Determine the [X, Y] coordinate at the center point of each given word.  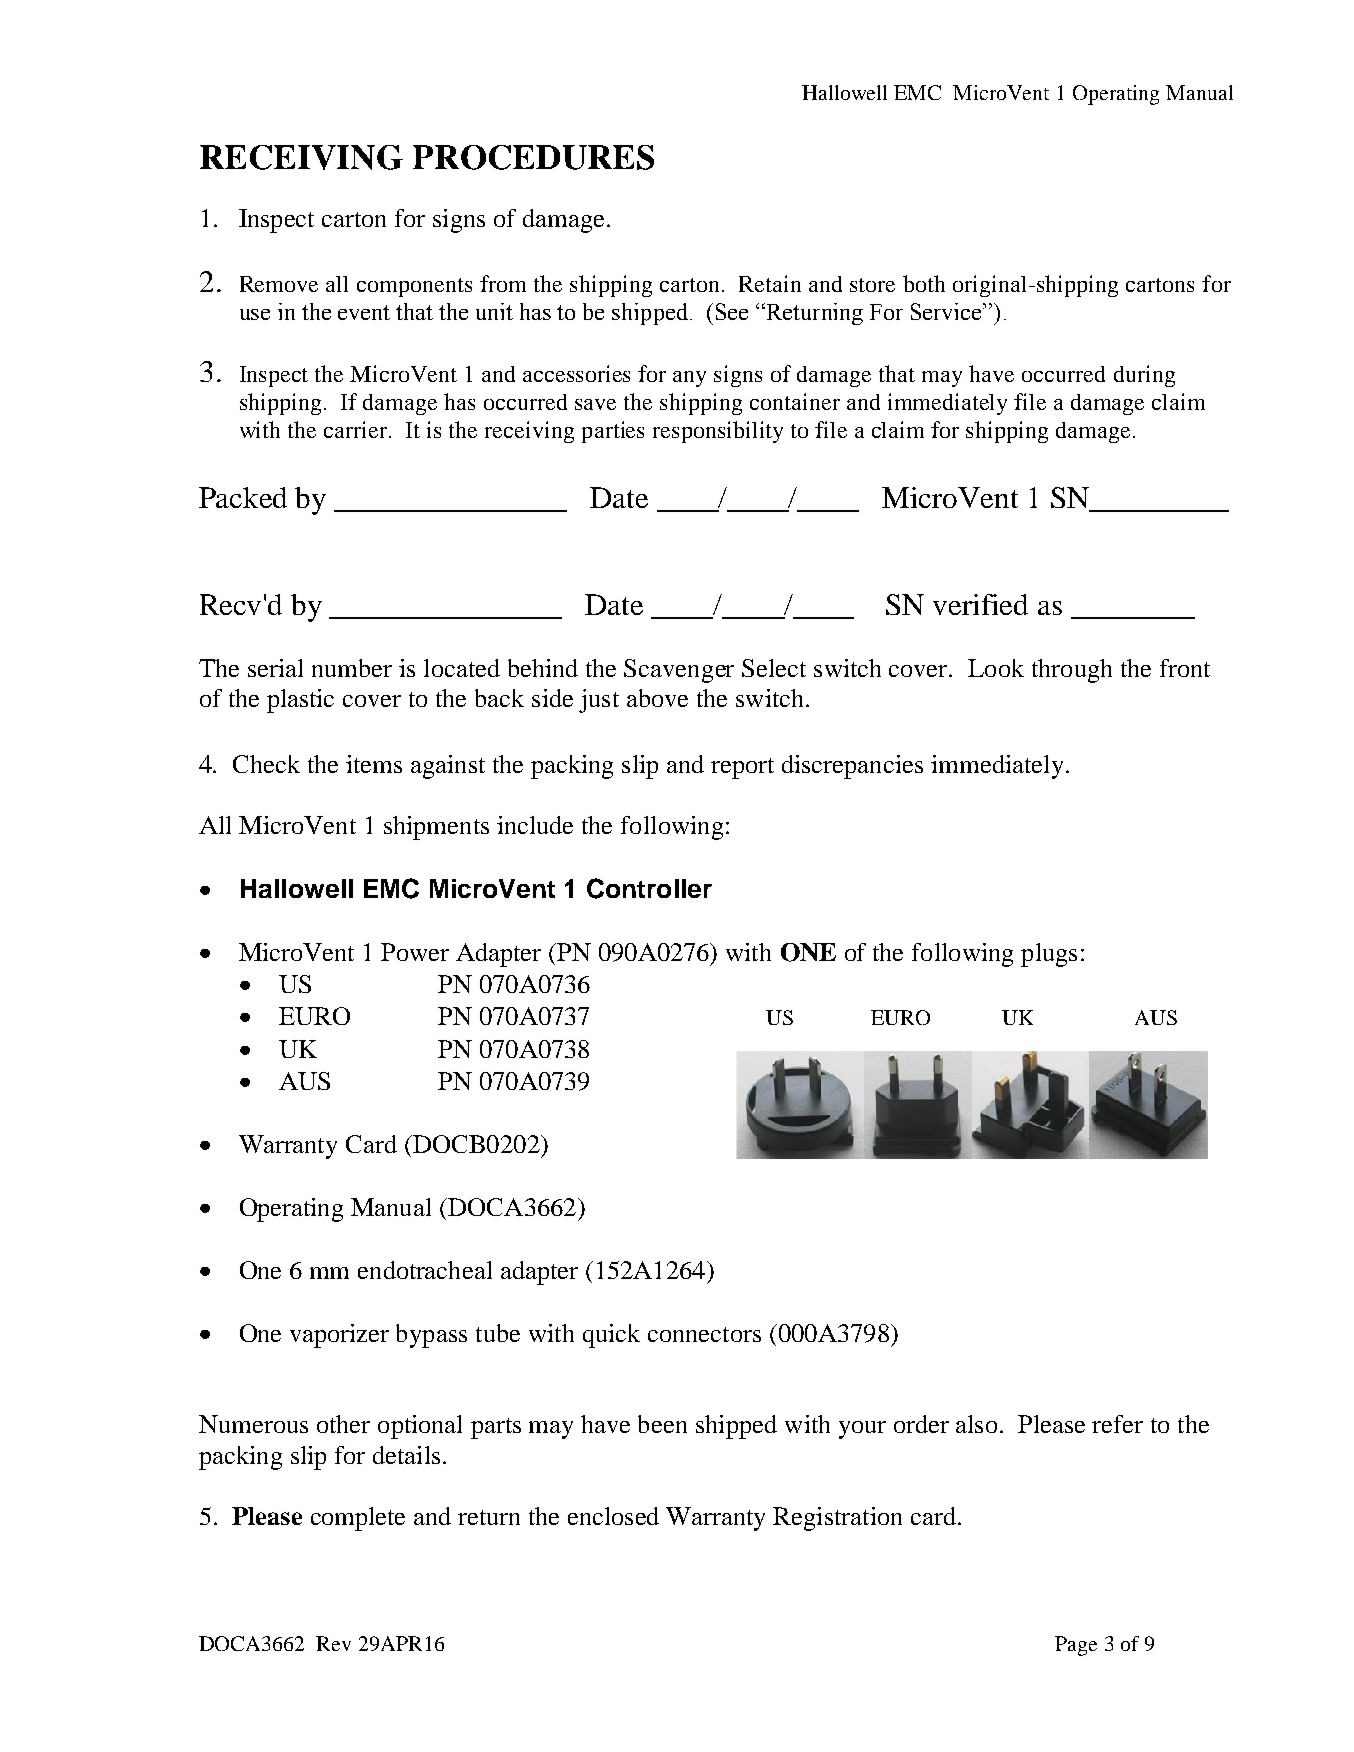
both [924, 283]
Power [415, 952]
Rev [333, 1643]
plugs [1049, 955]
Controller [649, 888]
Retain [770, 283]
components [414, 287]
